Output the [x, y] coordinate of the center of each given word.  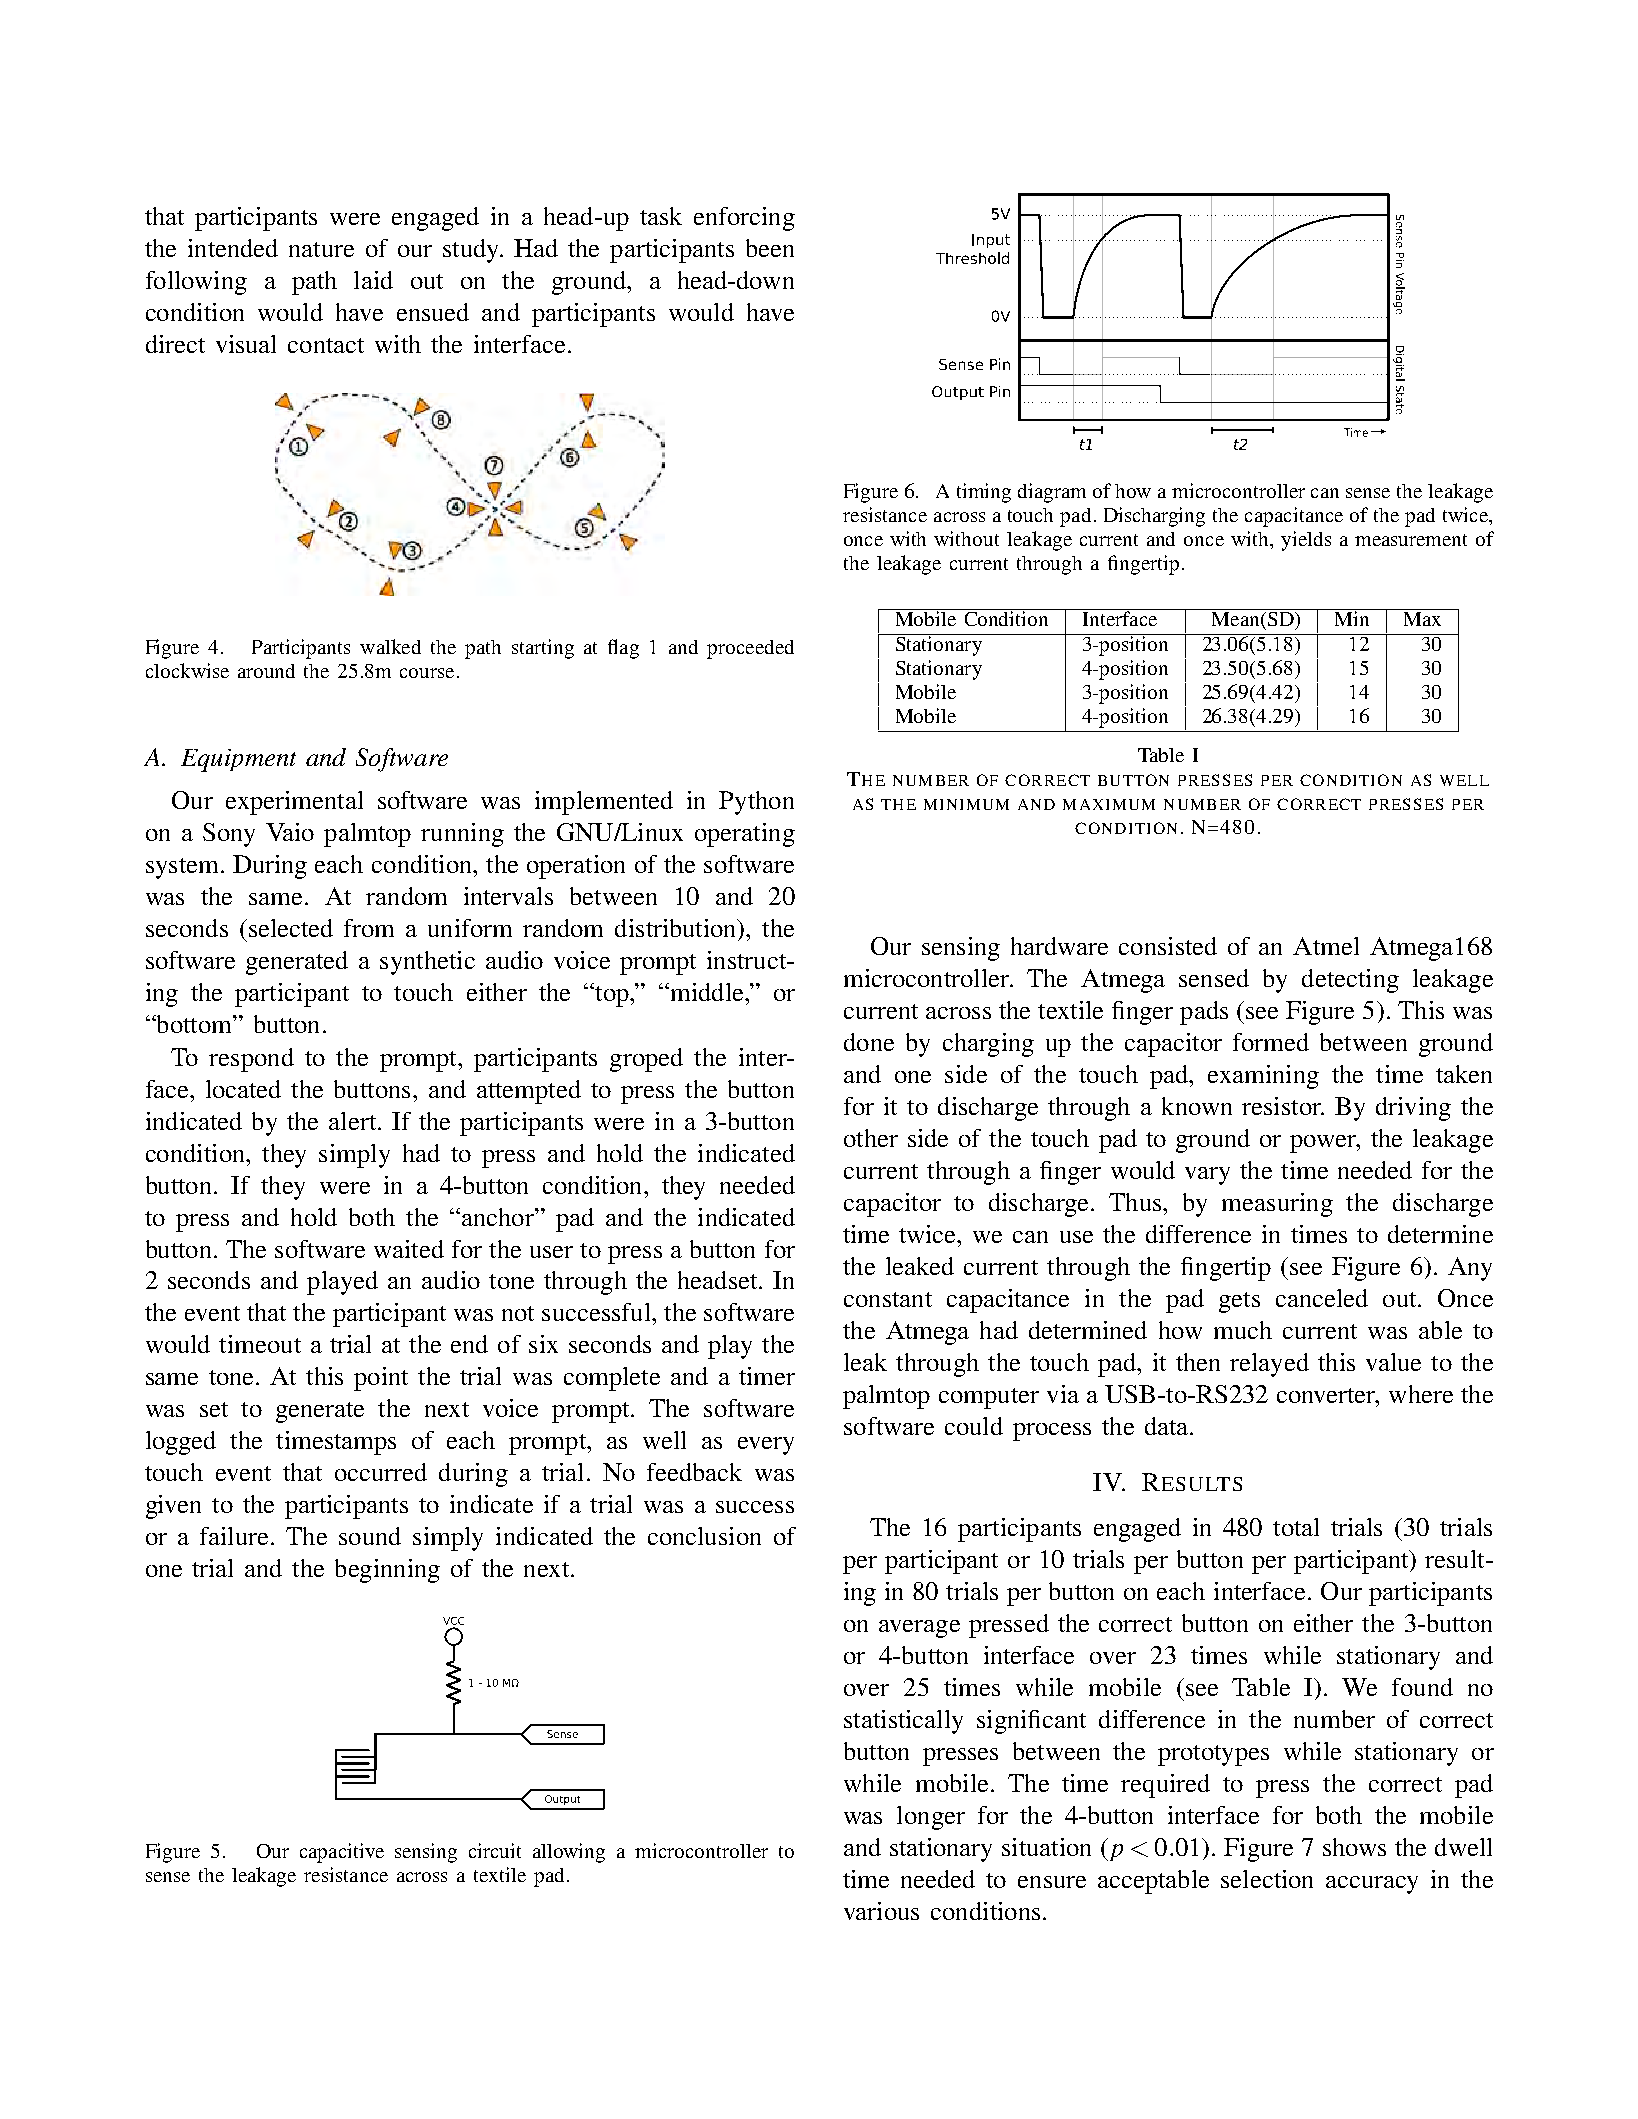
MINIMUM [966, 804]
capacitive [342, 1853]
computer [989, 1398]
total [1296, 1527]
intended [233, 248]
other [871, 1138]
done [869, 1042]
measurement [1411, 540]
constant [888, 1299]
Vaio [290, 832]
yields [1306, 541]
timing [984, 493]
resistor [1282, 1106]
